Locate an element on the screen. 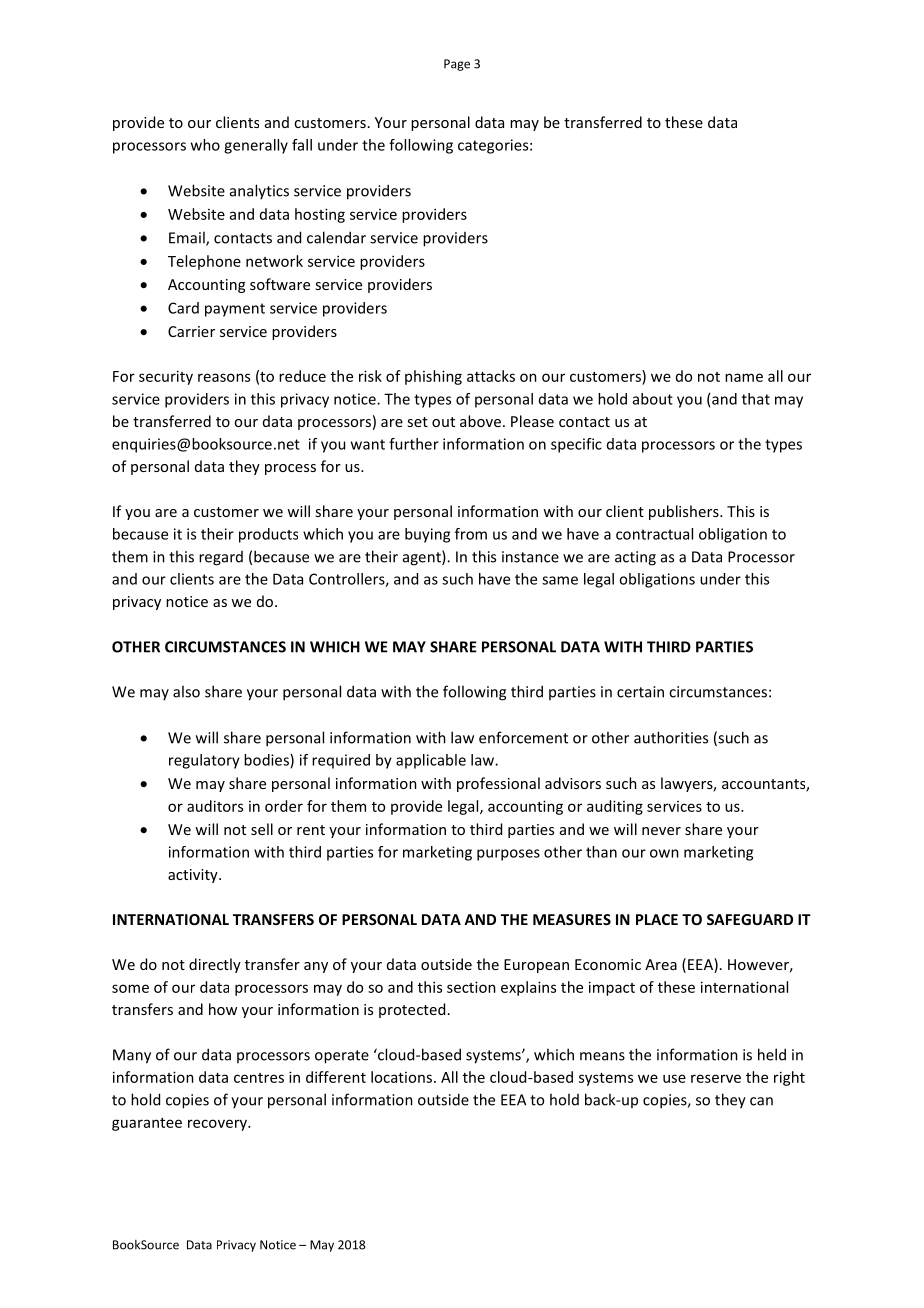  Page is located at coordinates (457, 65).
